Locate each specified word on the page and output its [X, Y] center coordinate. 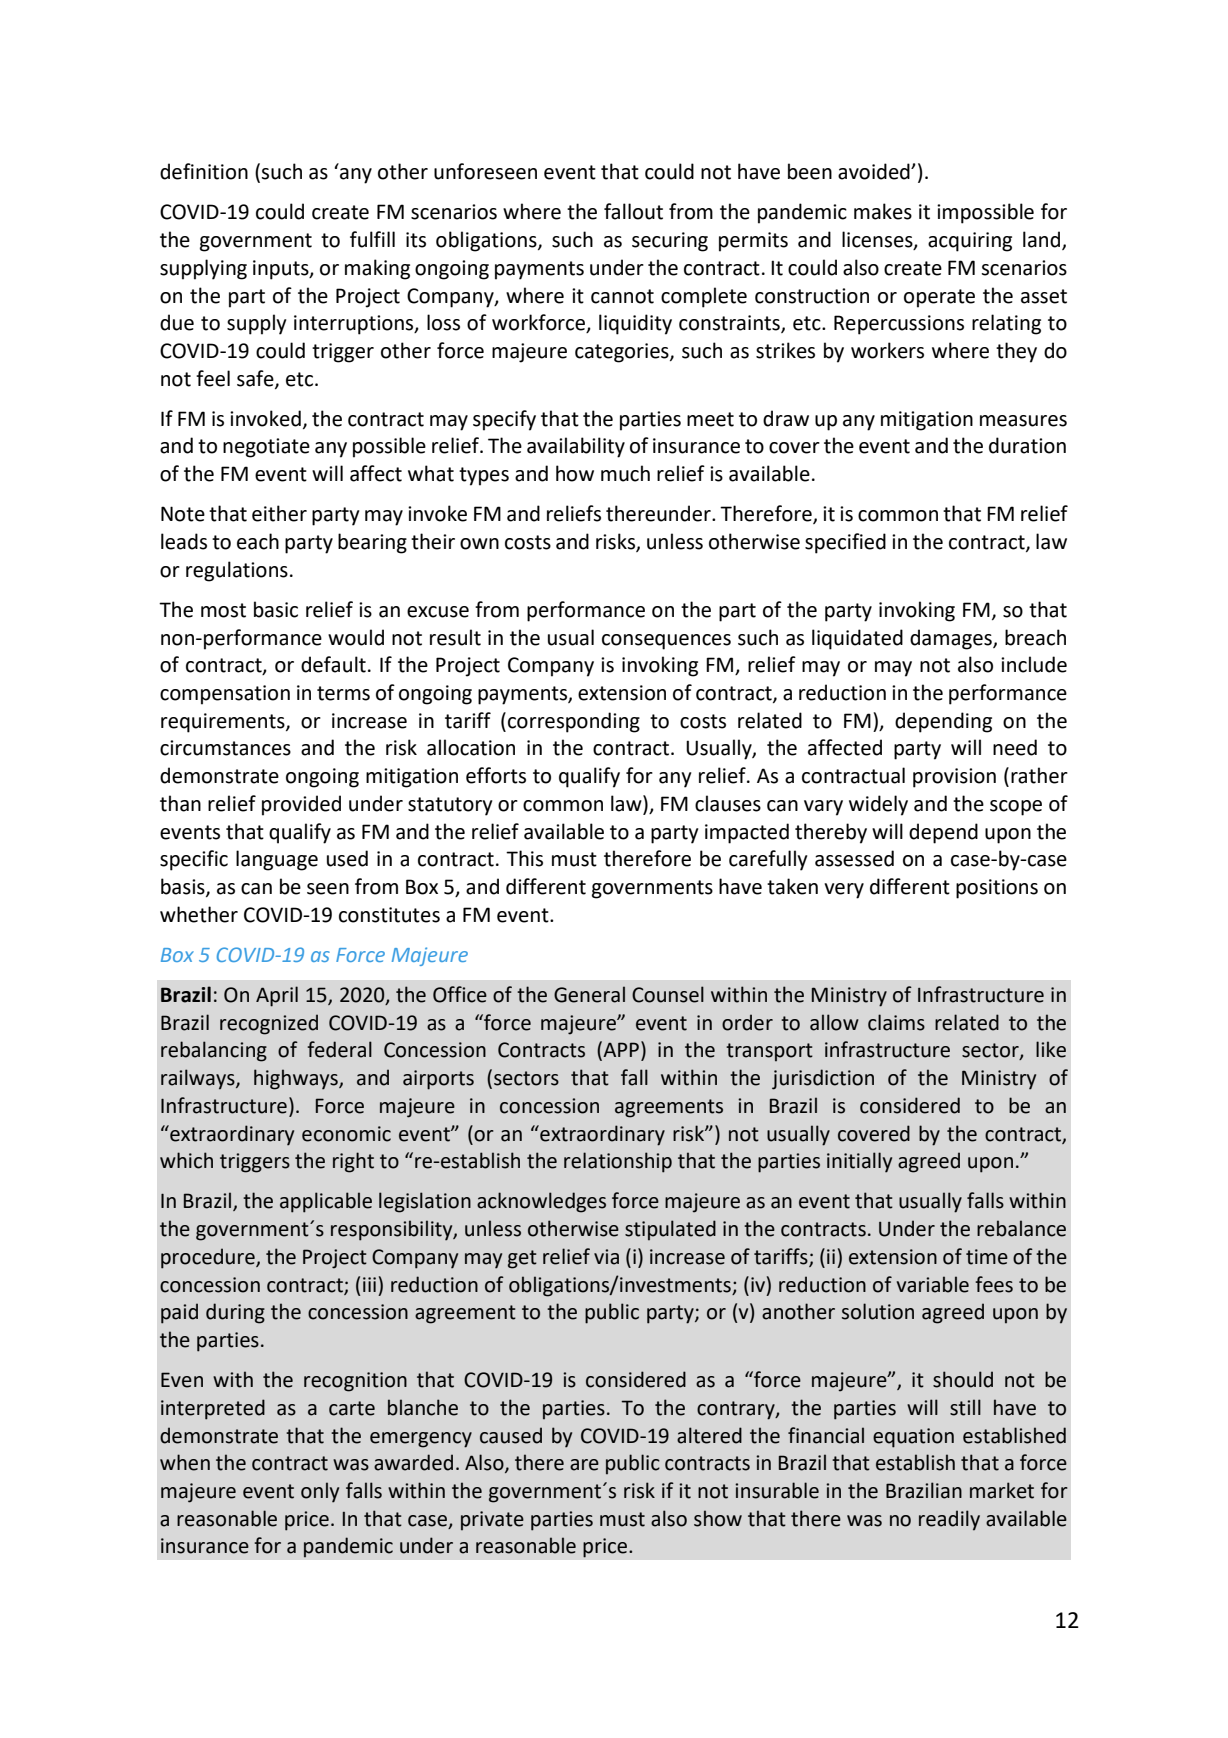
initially [859, 1162]
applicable [326, 1202]
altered [709, 1435]
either [279, 513]
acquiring [970, 242]
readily [949, 1520]
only [320, 1492]
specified [845, 543]
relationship [618, 1162]
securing [670, 242]
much [625, 473]
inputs [282, 270]
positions [997, 889]
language [277, 860]
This [524, 858]
